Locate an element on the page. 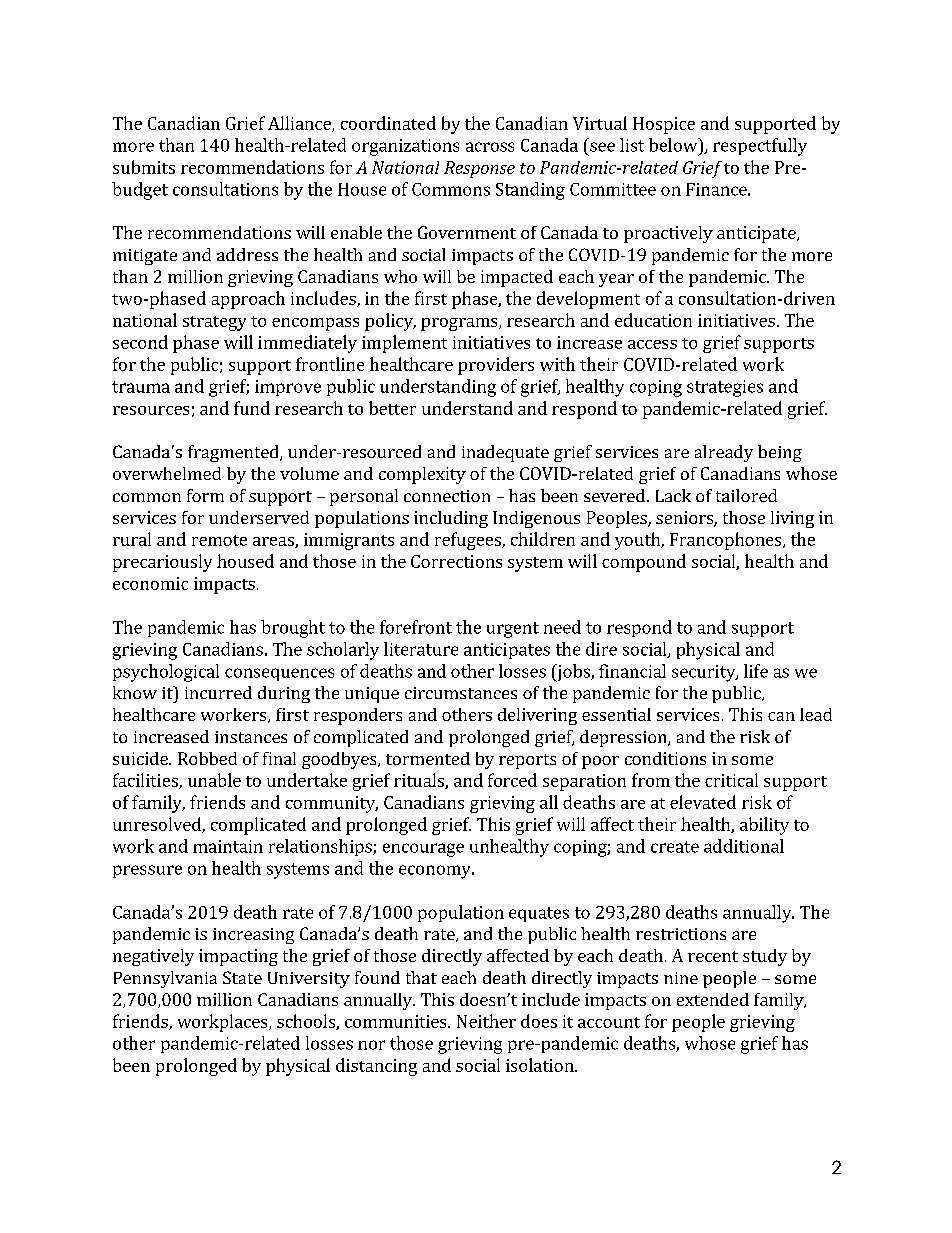 This image has height=1233, width=952. Francophones is located at coordinates (727, 541).
